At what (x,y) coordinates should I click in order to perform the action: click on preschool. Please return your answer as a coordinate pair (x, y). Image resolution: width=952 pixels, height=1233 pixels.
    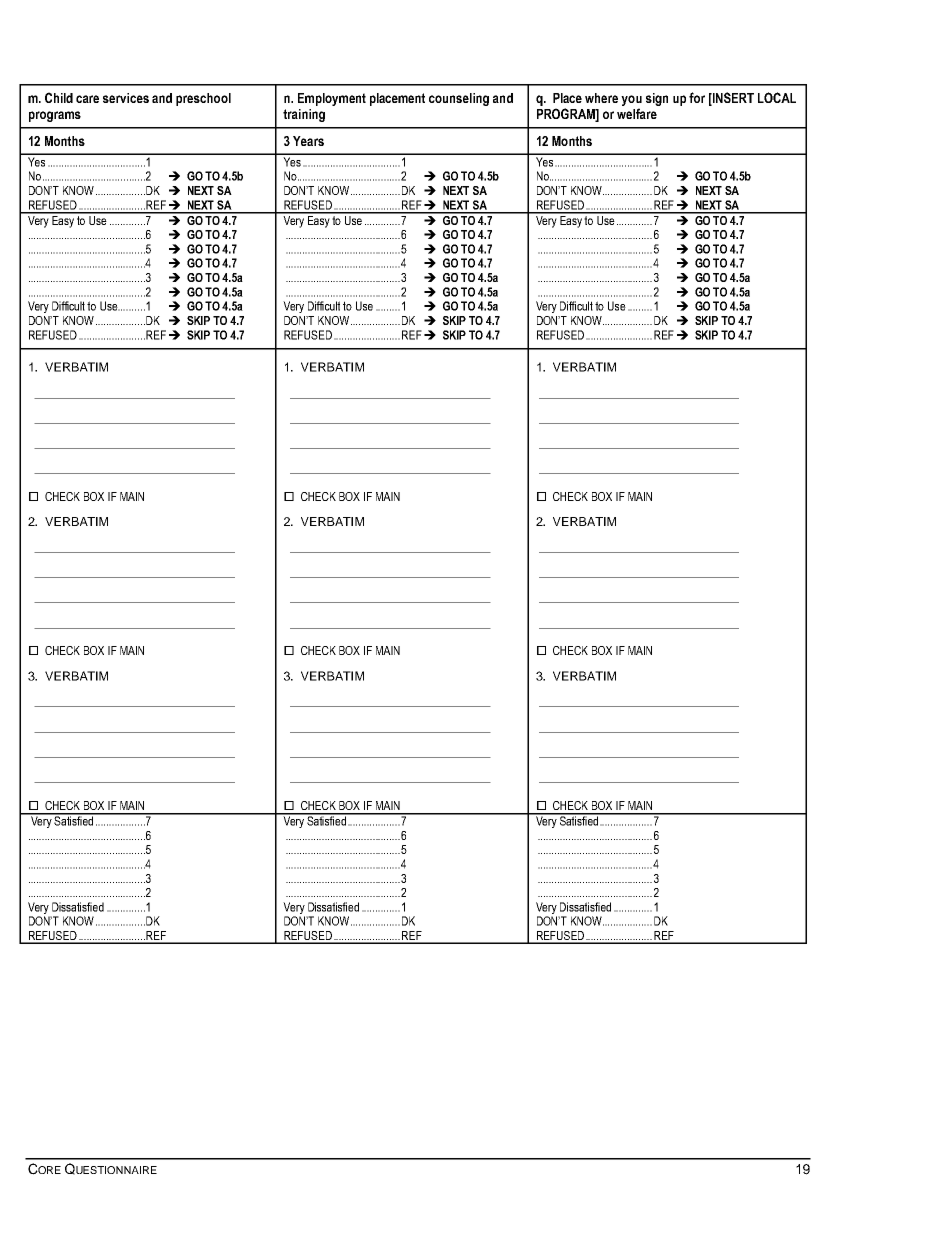
    Looking at the image, I should click on (203, 99).
